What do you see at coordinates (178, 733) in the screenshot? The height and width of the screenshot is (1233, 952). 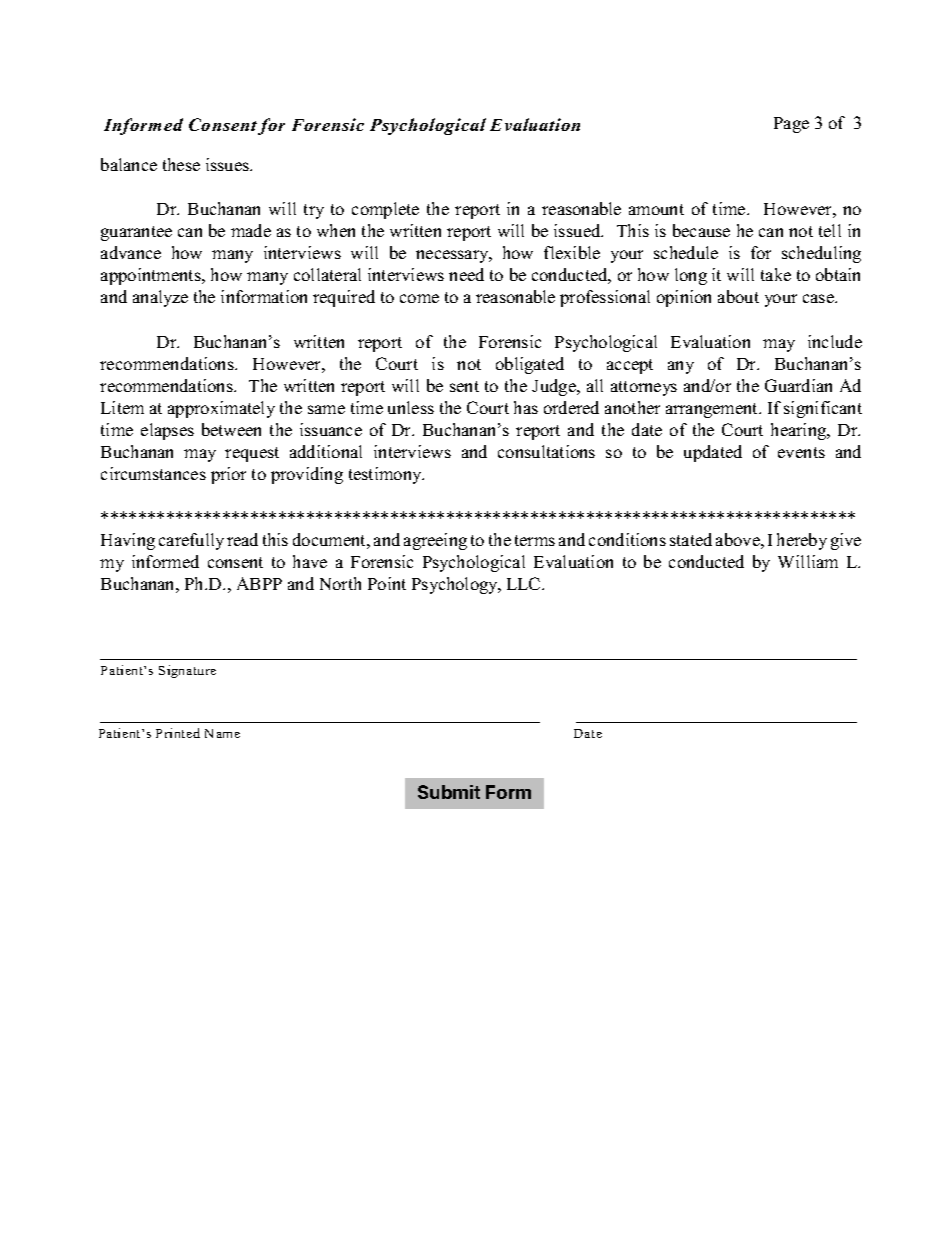 I see `Printed` at bounding box center [178, 733].
